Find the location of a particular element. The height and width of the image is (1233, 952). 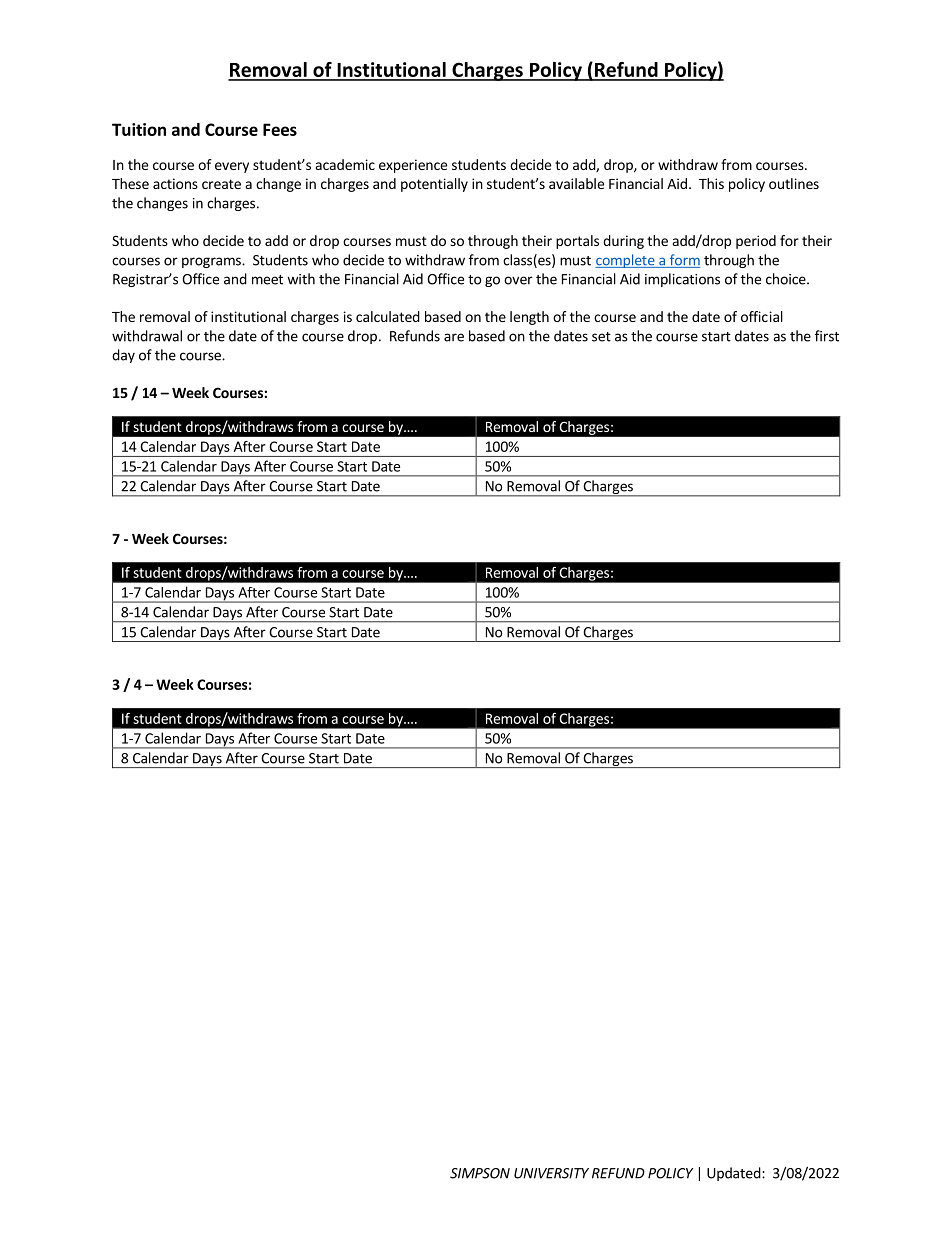

first is located at coordinates (827, 336).
